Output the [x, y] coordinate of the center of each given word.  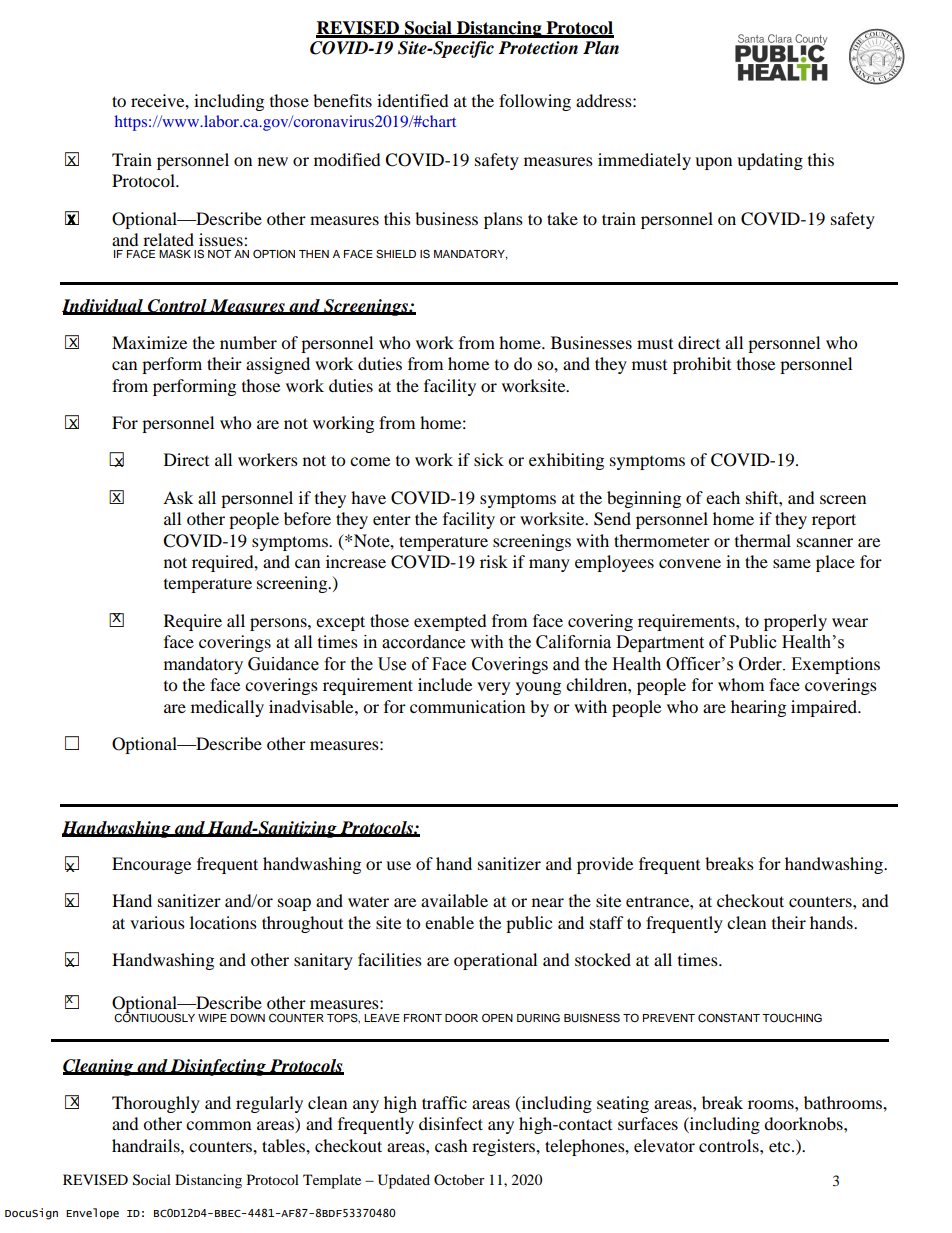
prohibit [702, 365]
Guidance [283, 664]
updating [770, 161]
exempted [450, 622]
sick [489, 459]
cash [451, 1145]
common [218, 1125]
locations [223, 922]
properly [795, 622]
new [273, 161]
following [535, 102]
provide [605, 865]
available [454, 900]
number [248, 342]
